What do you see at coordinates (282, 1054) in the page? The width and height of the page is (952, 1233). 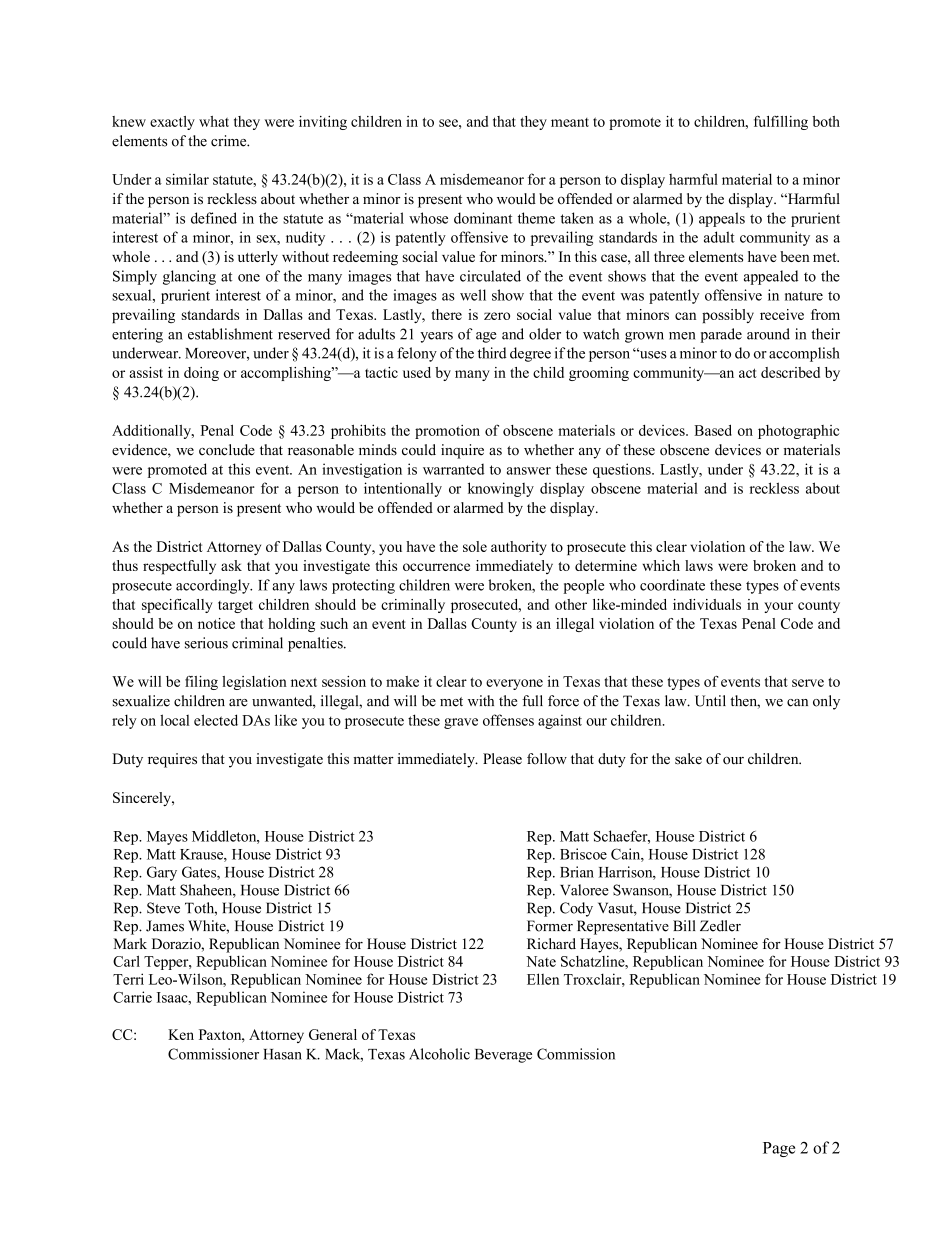 I see `Hasan` at bounding box center [282, 1054].
